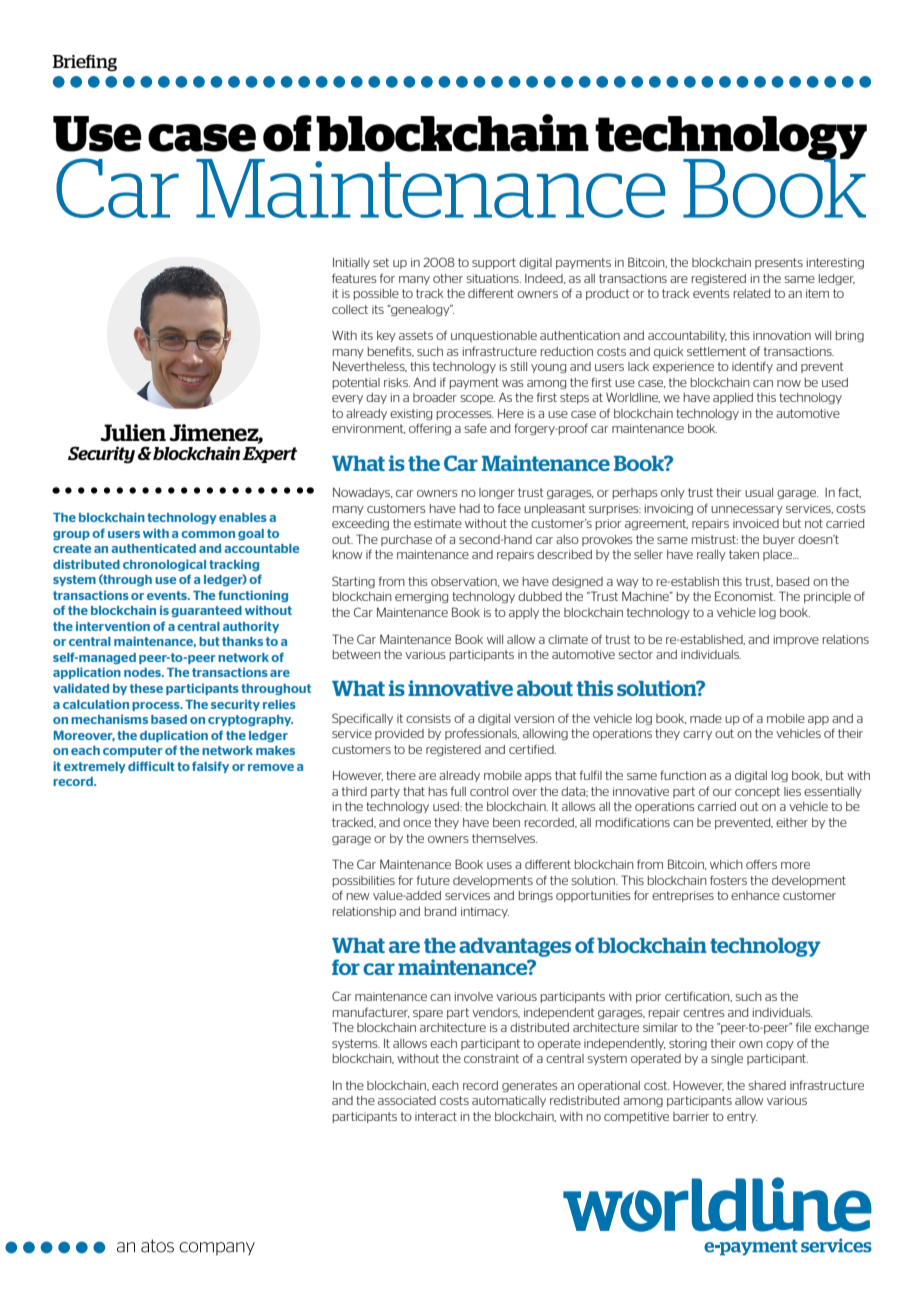  I want to click on these, so click(146, 688).
